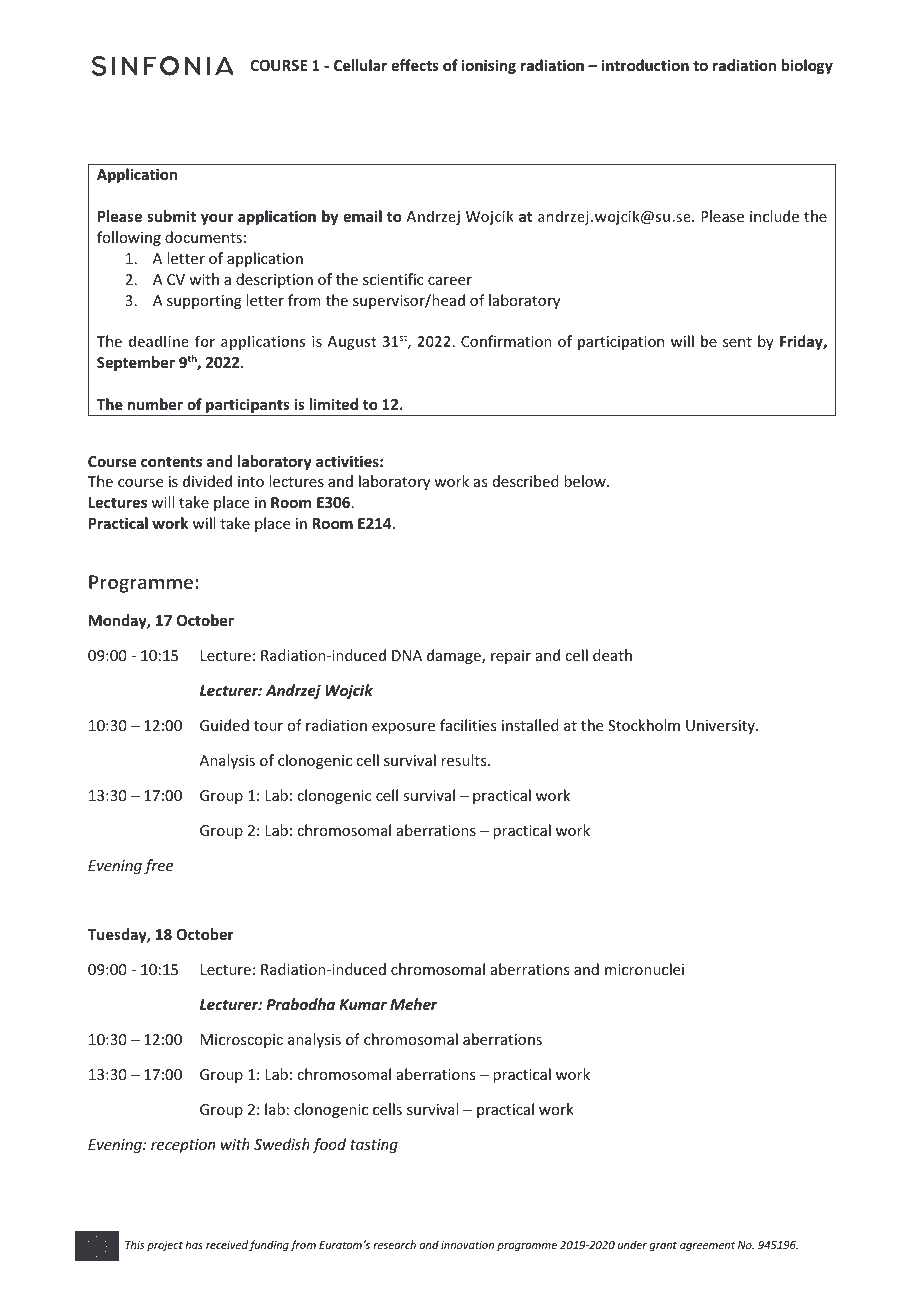 This screenshot has width=924, height=1308. What do you see at coordinates (455, 656) in the screenshot?
I see `damage` at bounding box center [455, 656].
